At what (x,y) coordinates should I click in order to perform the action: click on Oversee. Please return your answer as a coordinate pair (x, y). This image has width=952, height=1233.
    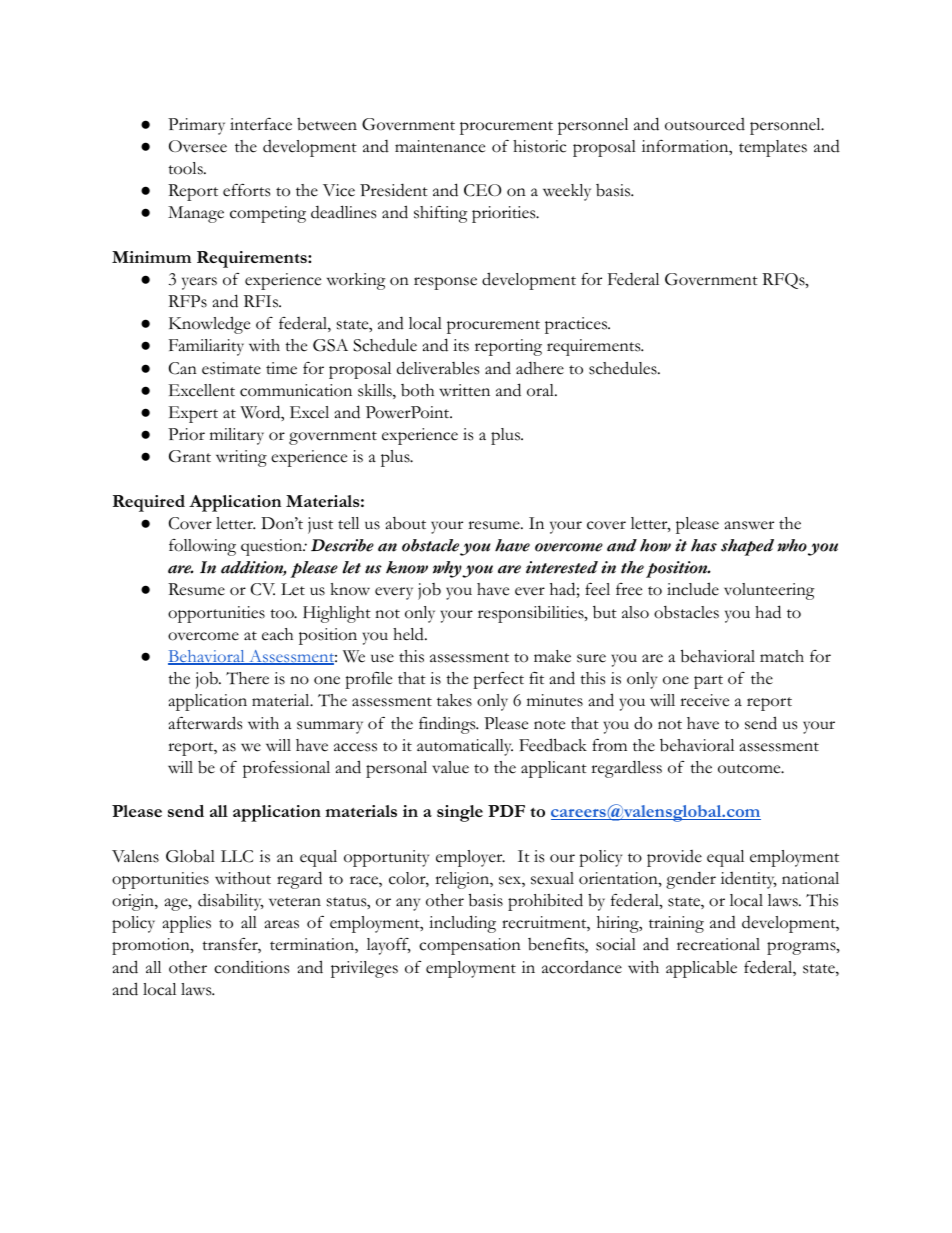
    Looking at the image, I should click on (198, 146).
